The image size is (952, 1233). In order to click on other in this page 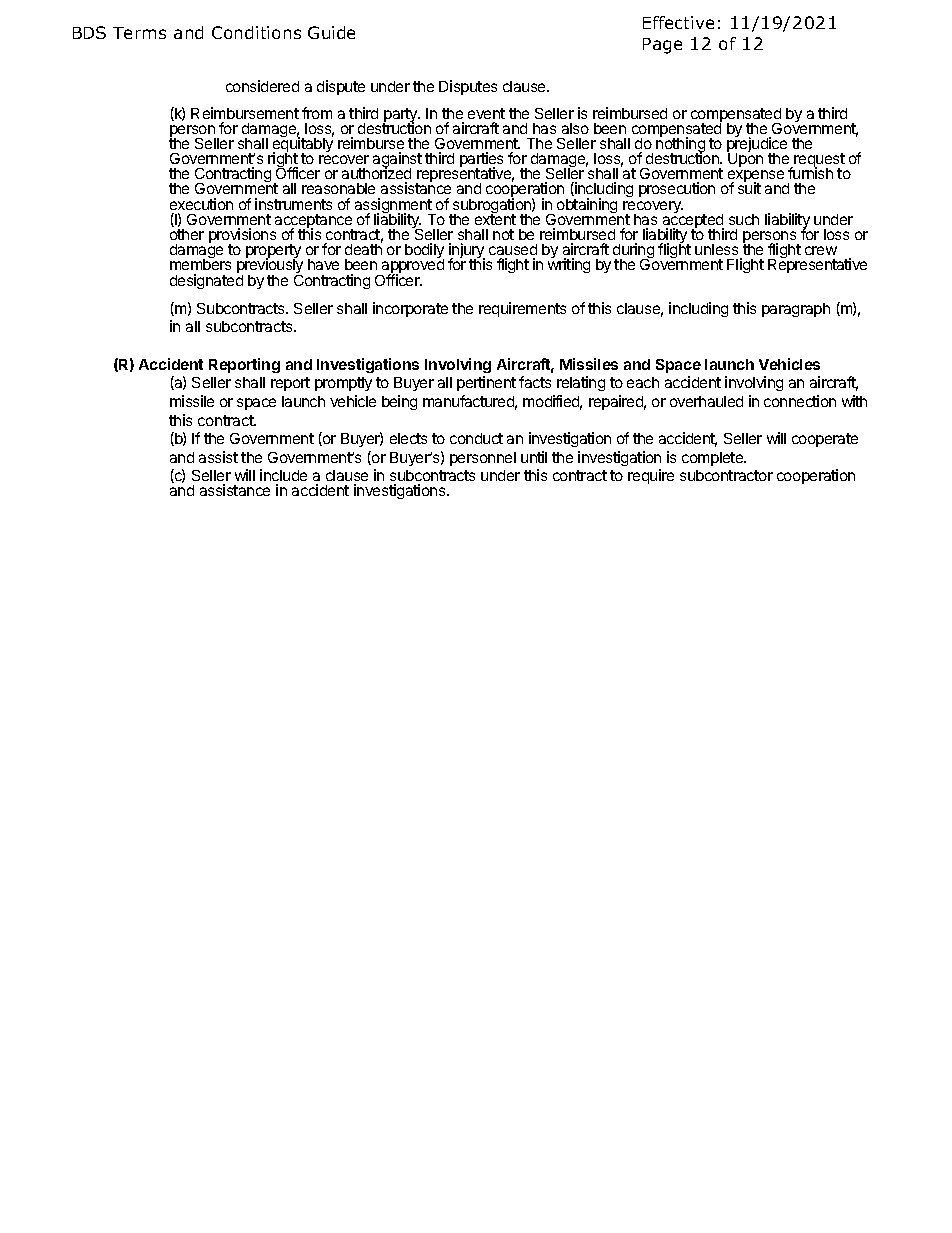, I will do `click(187, 234)`.
